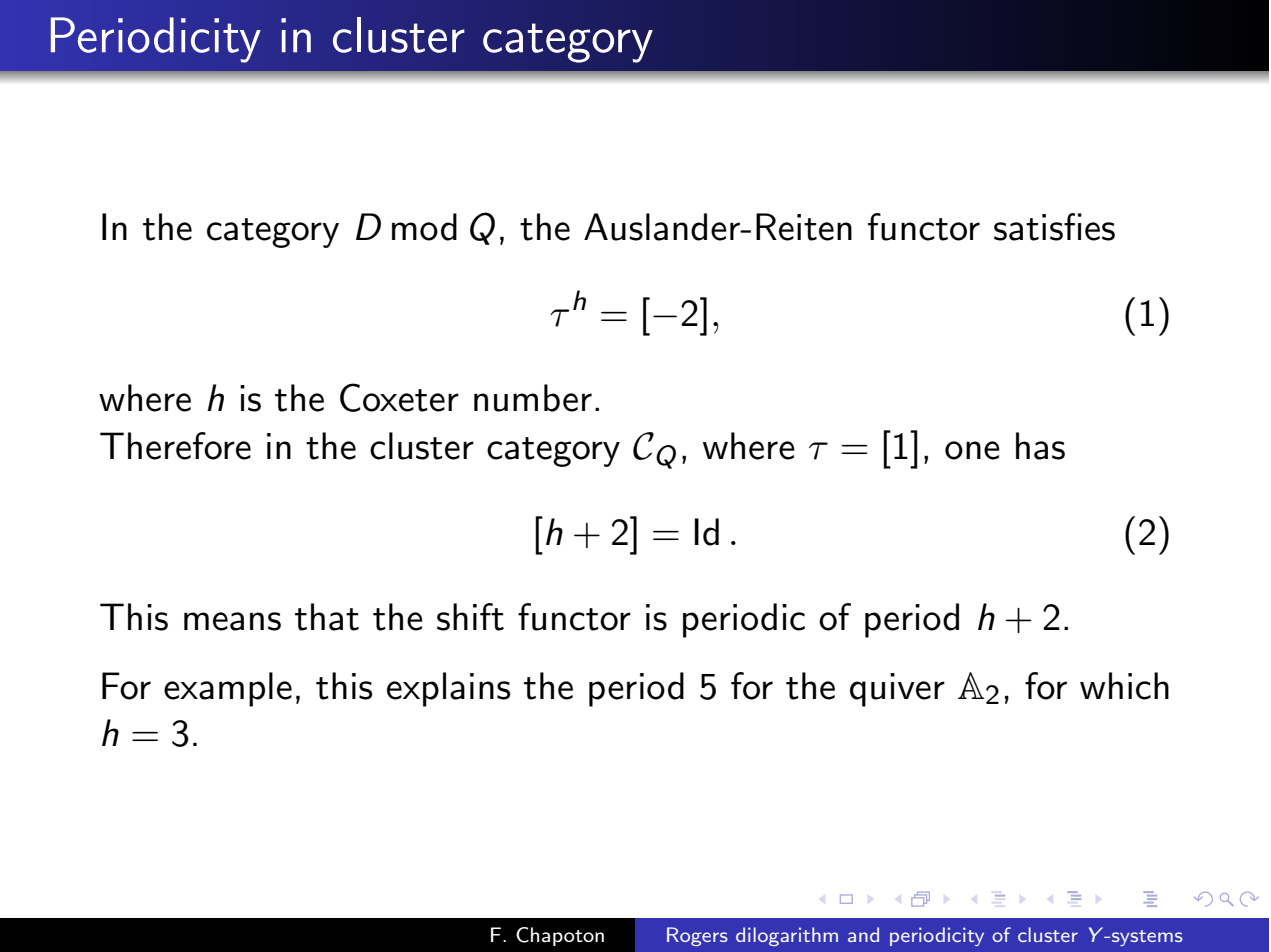  What do you see at coordinates (697, 936) in the screenshot?
I see `Rogers` at bounding box center [697, 936].
